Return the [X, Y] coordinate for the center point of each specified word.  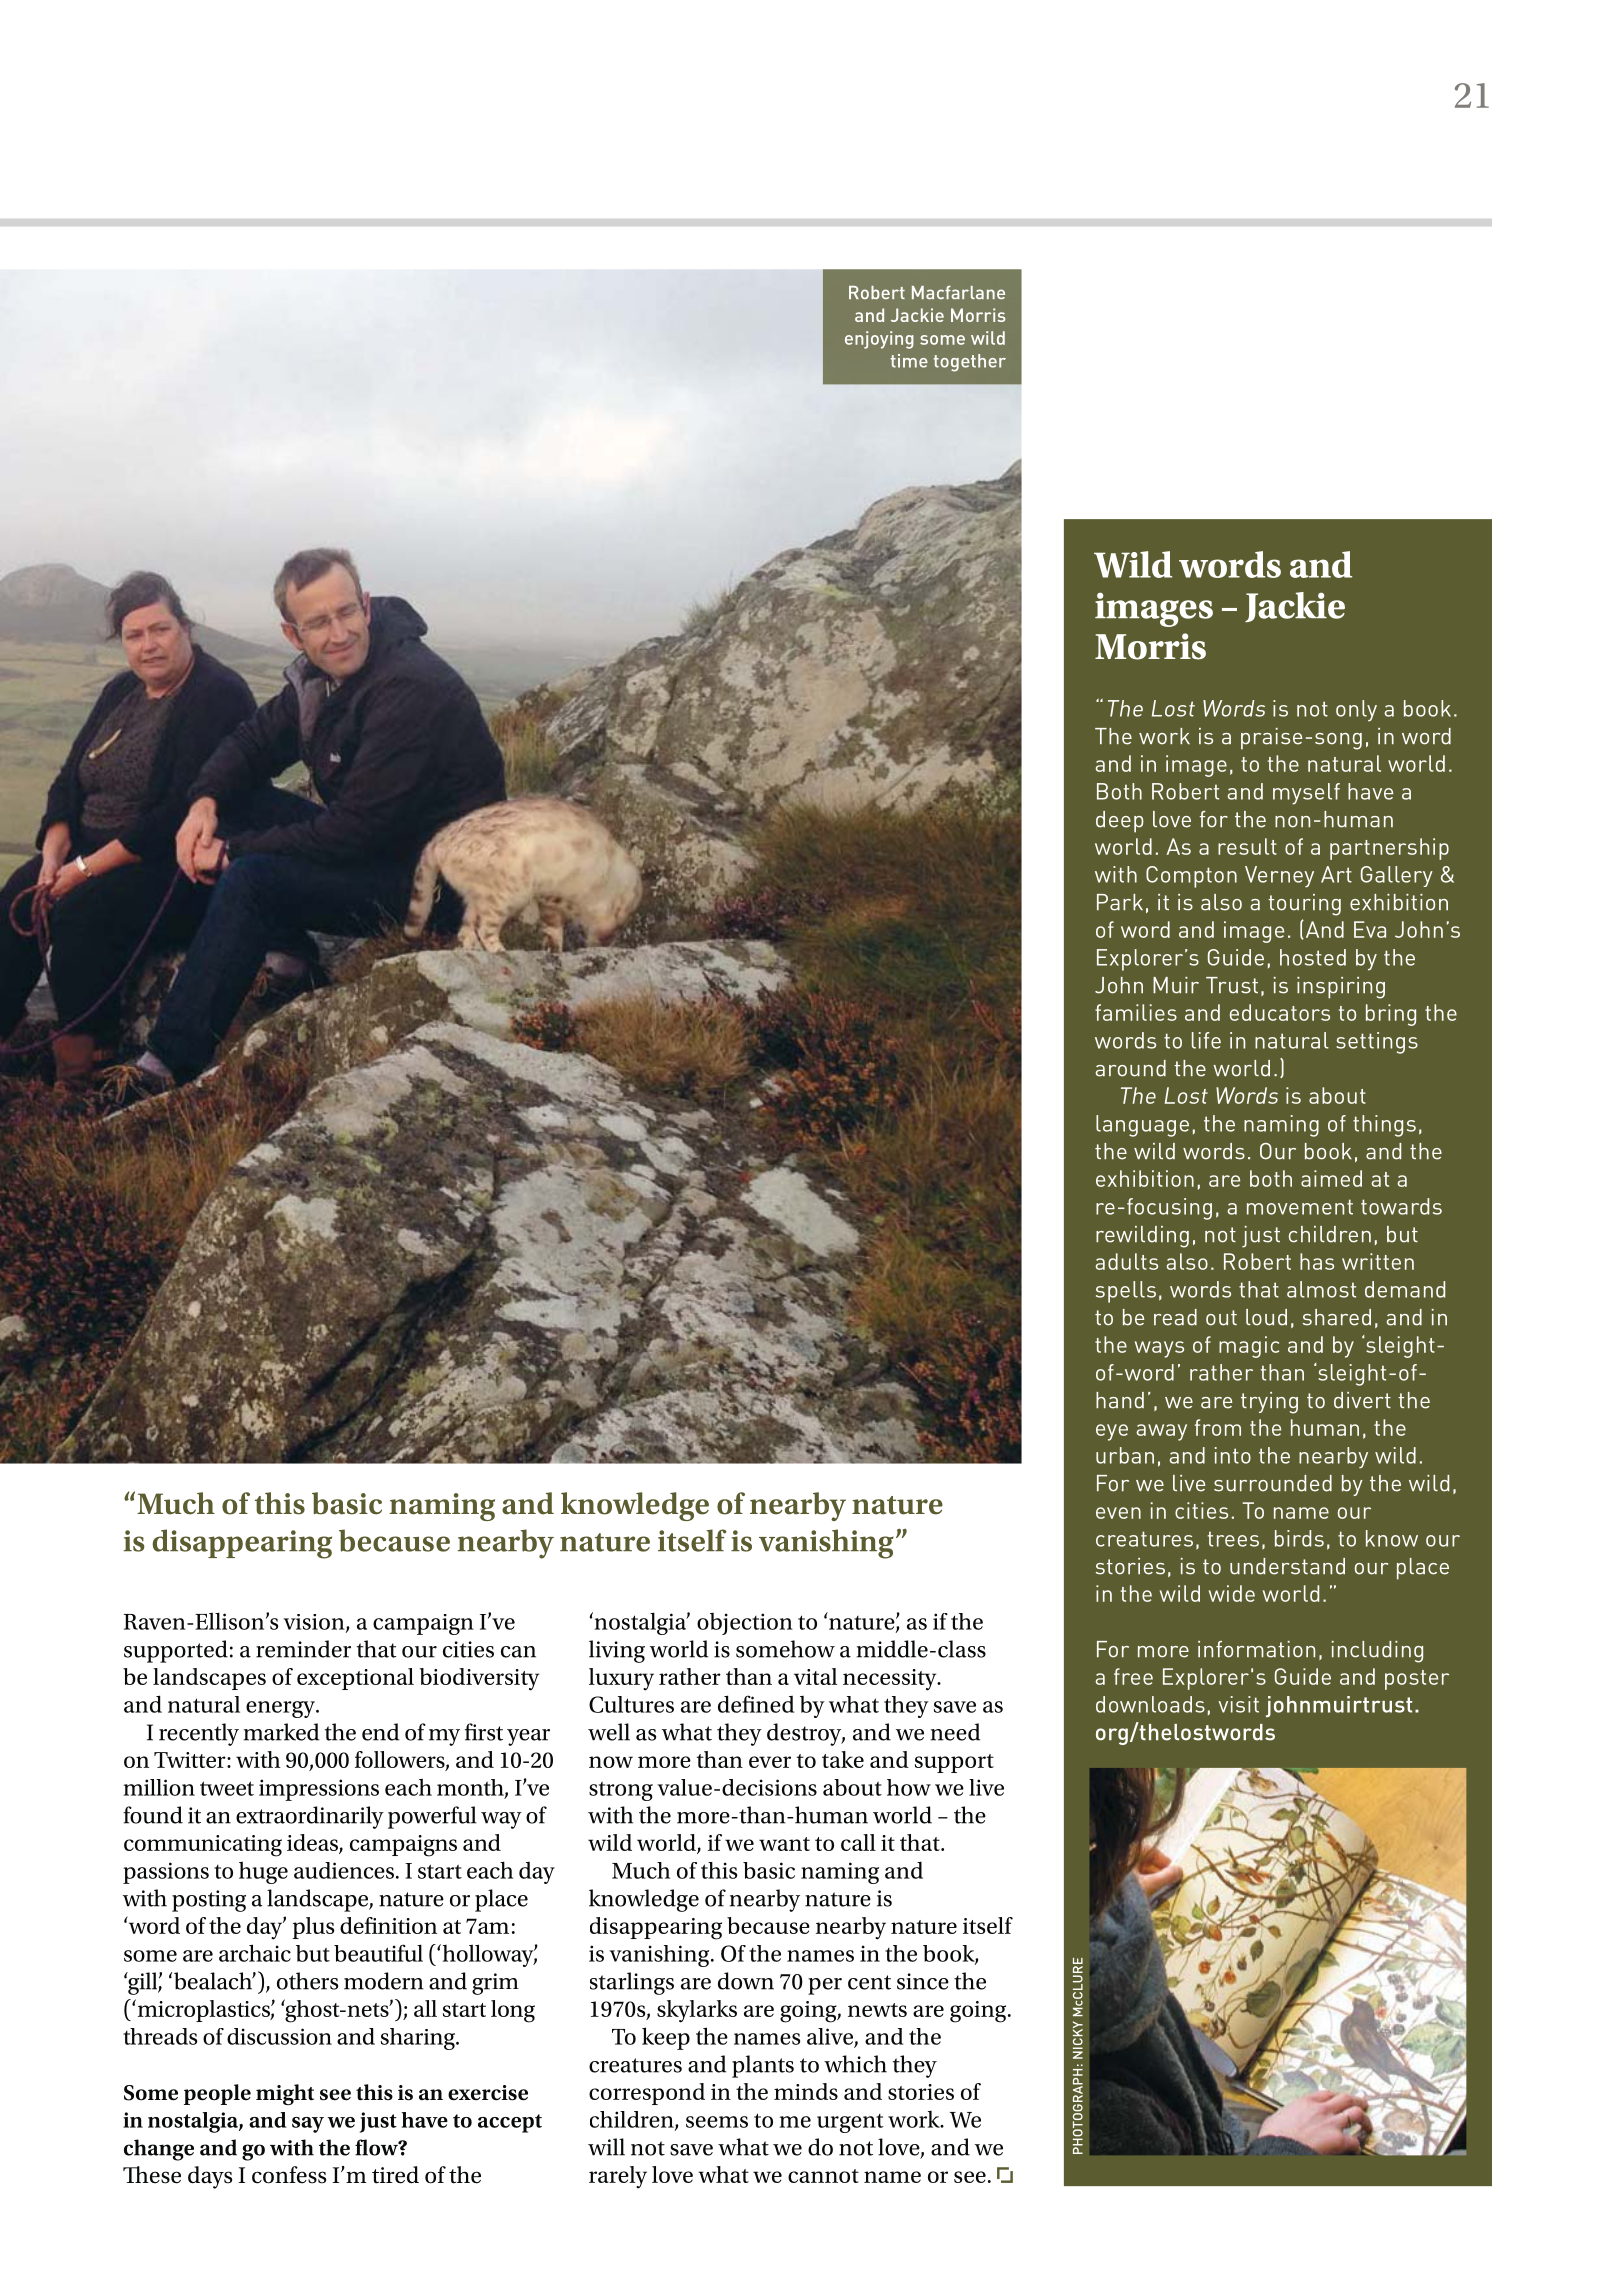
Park [1120, 902]
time [909, 361]
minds [806, 2091]
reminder [303, 1649]
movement [1300, 1207]
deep [1120, 822]
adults [1126, 1261]
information [1256, 1649]
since [923, 1981]
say [308, 2125]
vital [815, 1676]
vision [315, 1623]
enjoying [879, 340]
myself [1306, 794]
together [970, 363]
